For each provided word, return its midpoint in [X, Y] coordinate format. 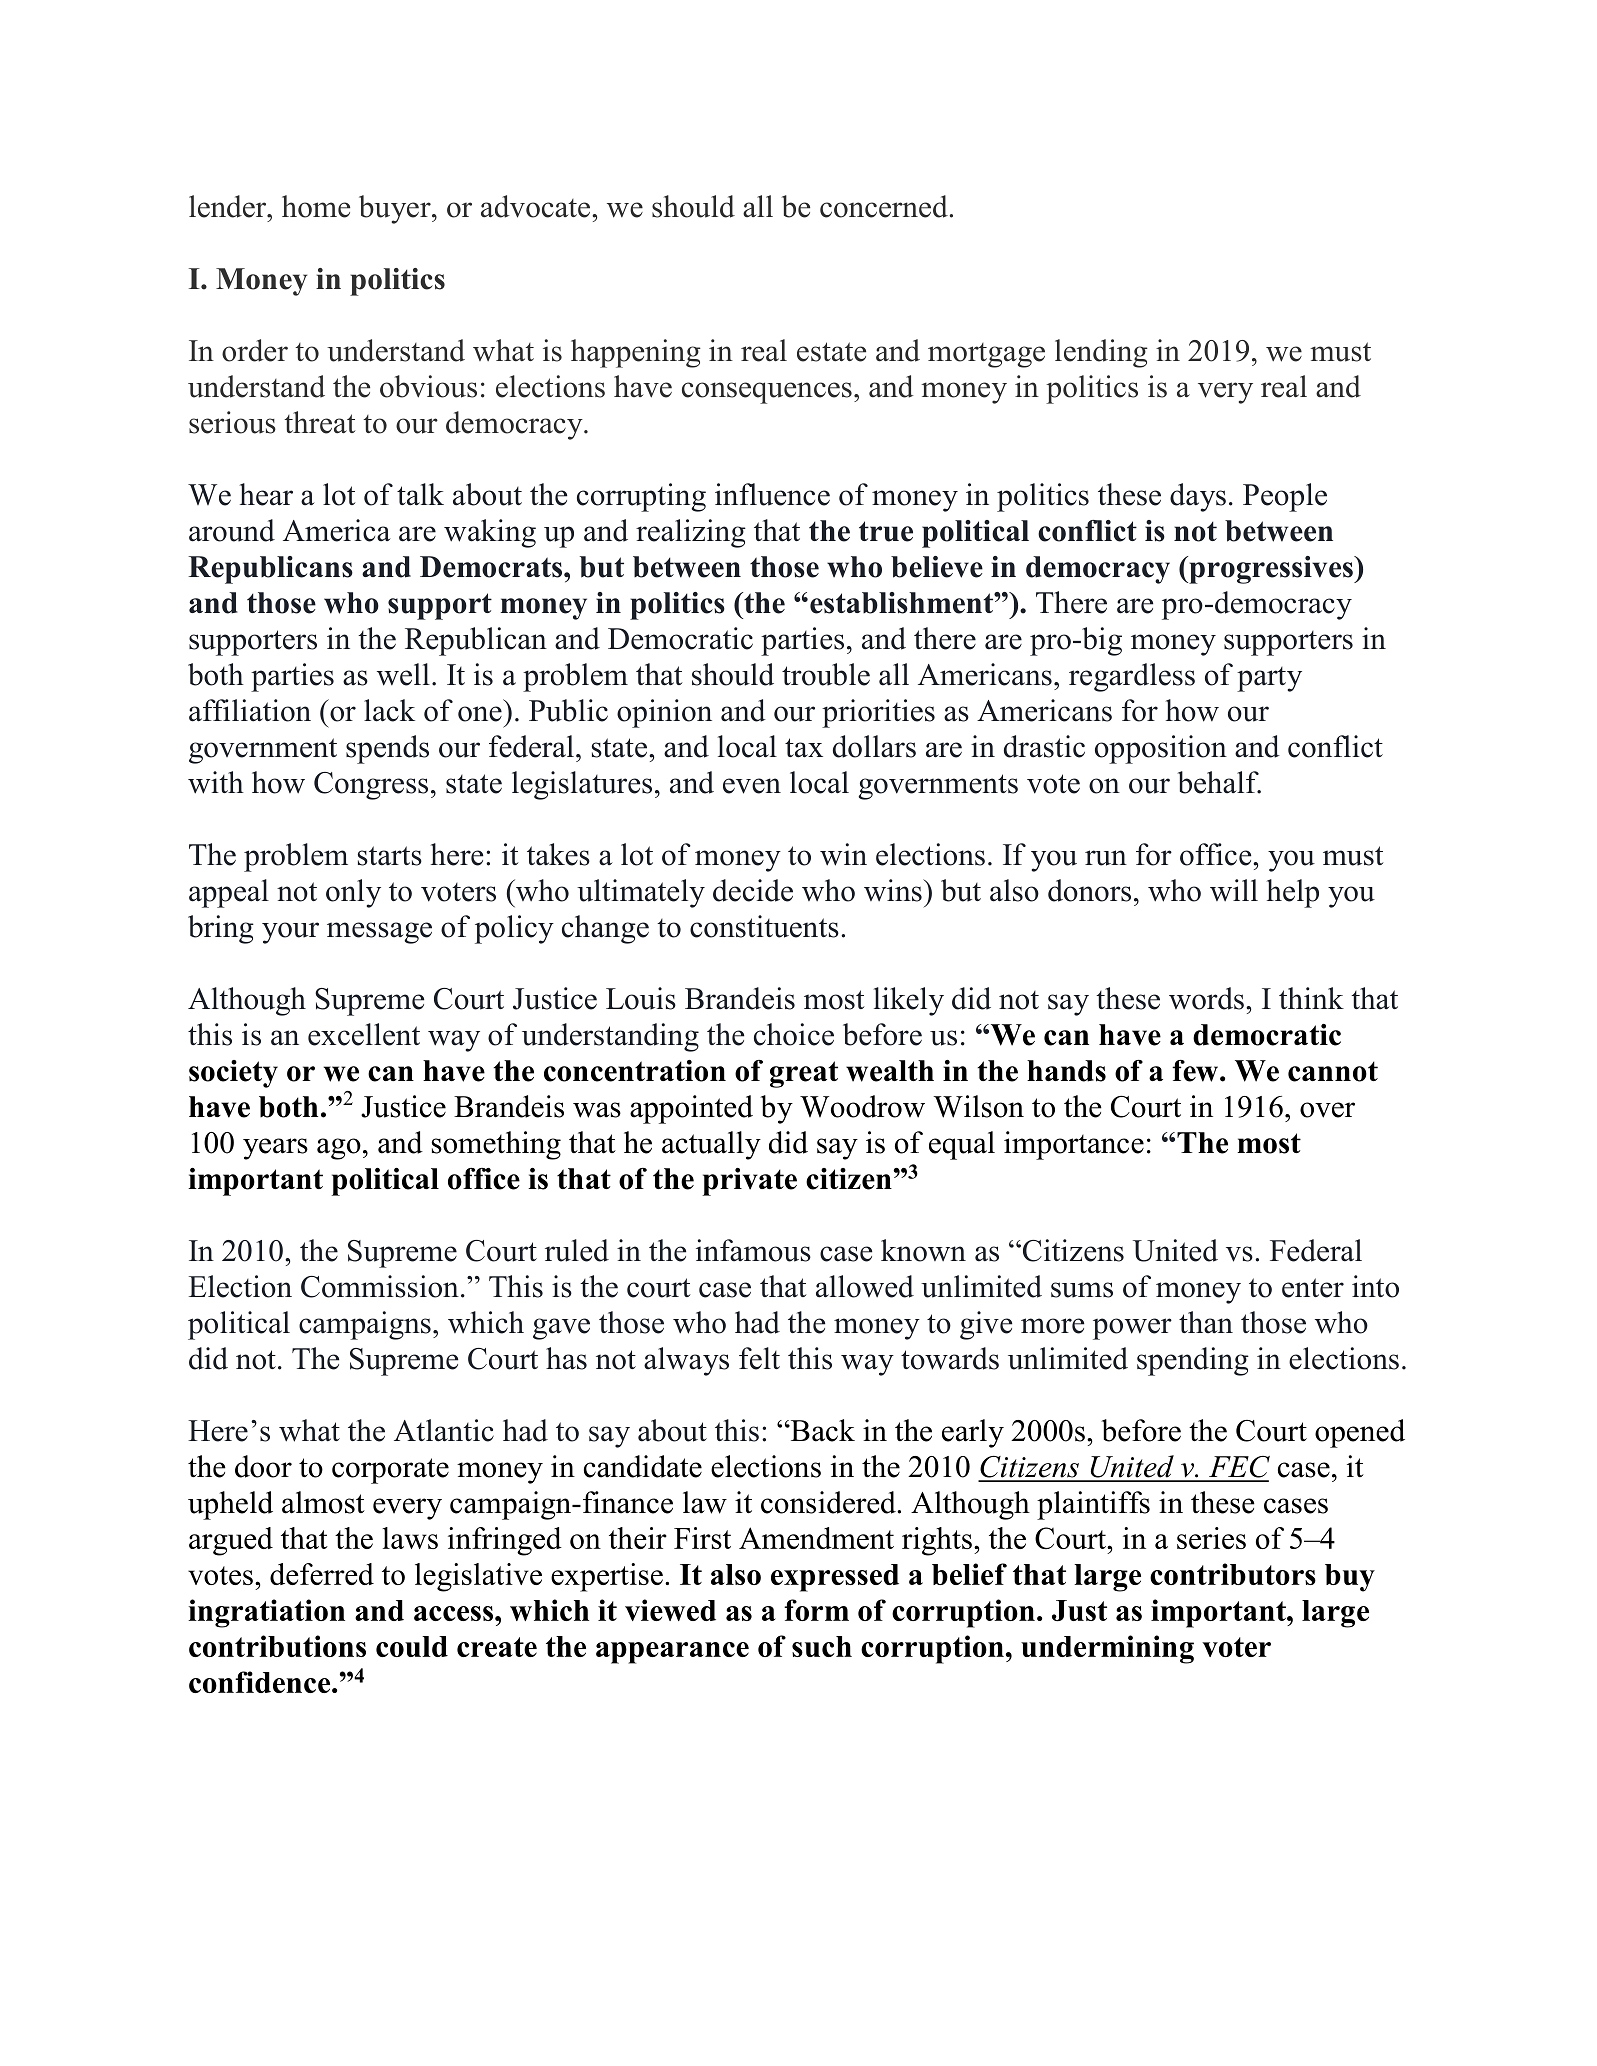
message [379, 933]
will [1234, 890]
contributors [1233, 1574]
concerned [884, 206]
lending [1101, 353]
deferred [322, 1574]
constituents [764, 926]
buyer [396, 209]
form [816, 1610]
